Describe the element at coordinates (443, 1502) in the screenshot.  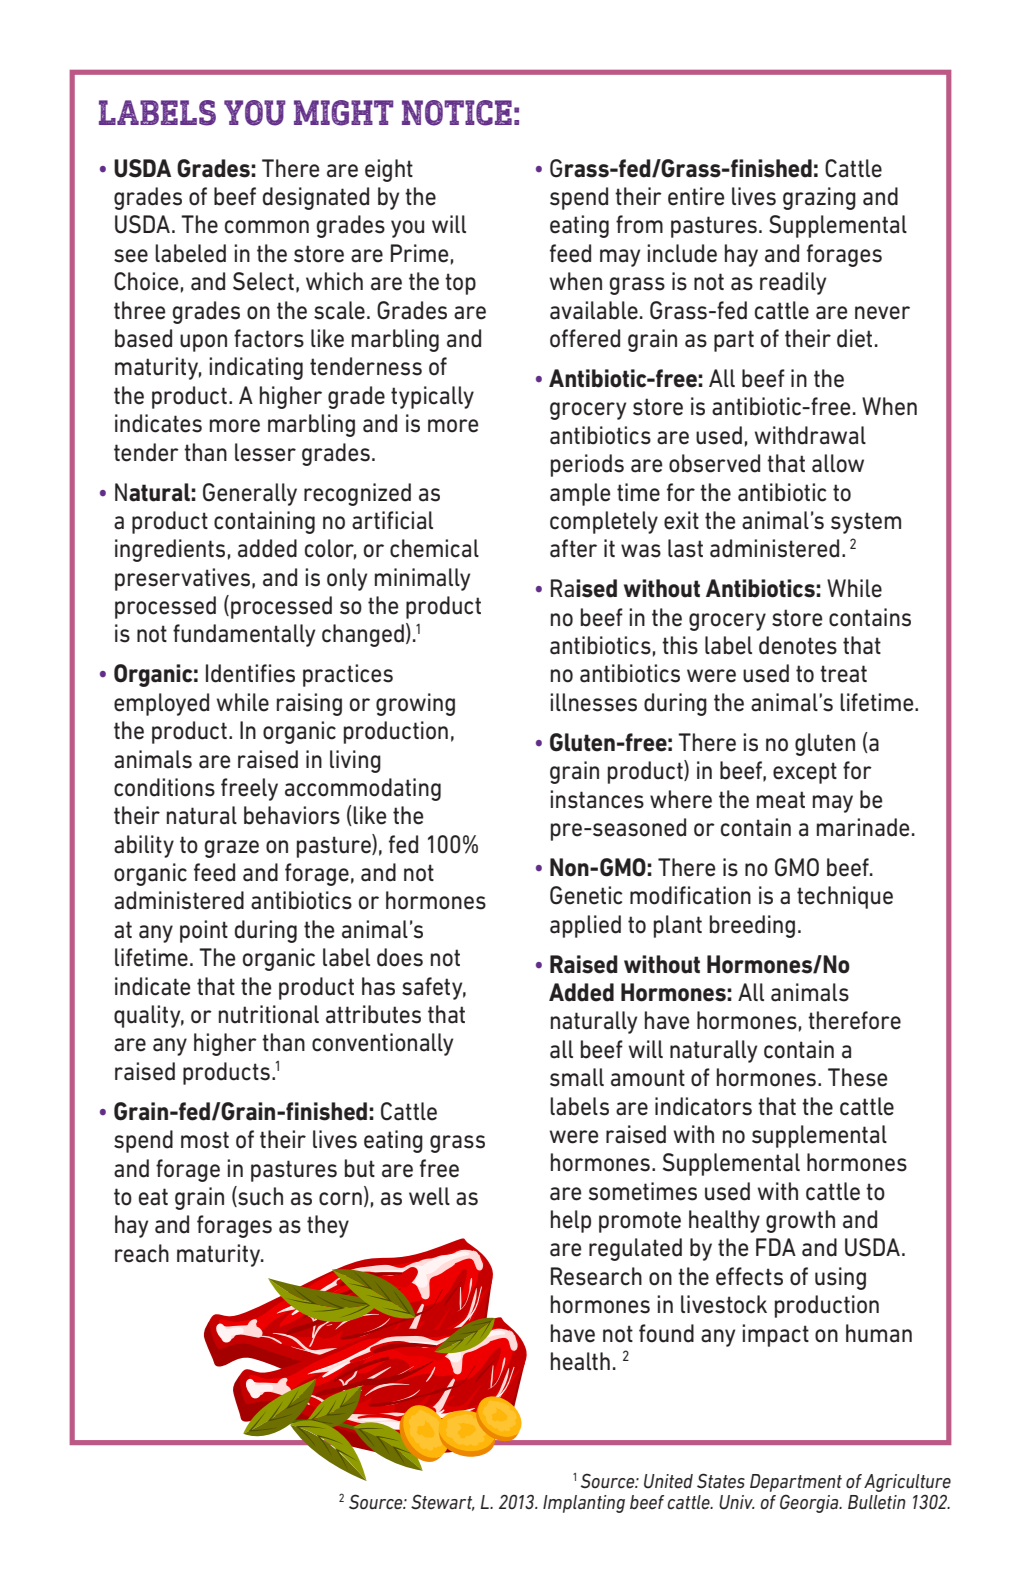
I see `Stewart` at that location.
